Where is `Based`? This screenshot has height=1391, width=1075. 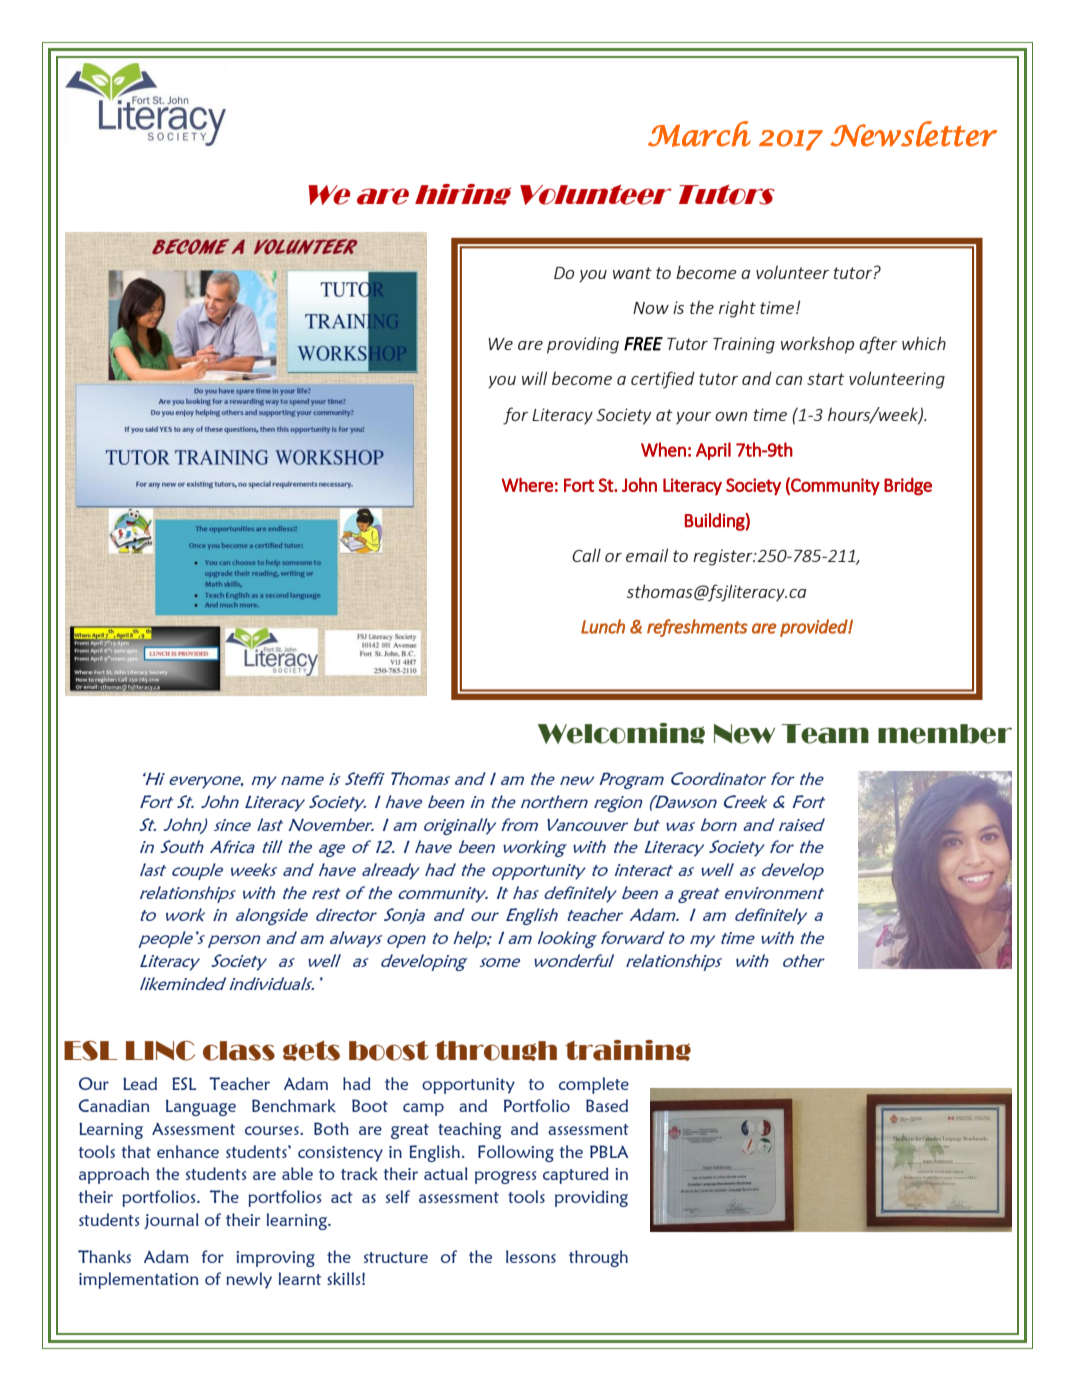 Based is located at coordinates (607, 1105).
